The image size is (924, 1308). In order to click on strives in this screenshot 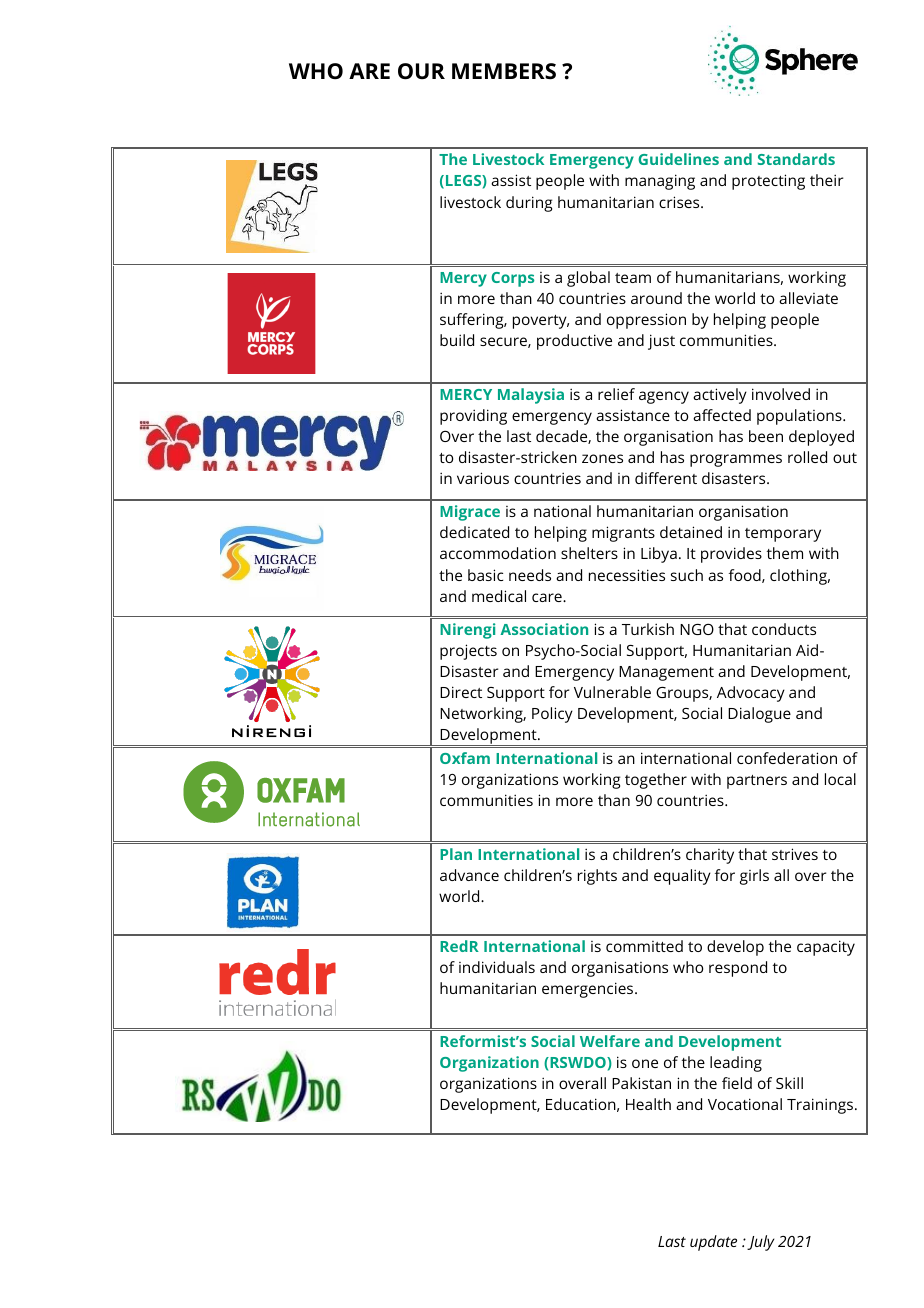, I will do `click(795, 854)`.
